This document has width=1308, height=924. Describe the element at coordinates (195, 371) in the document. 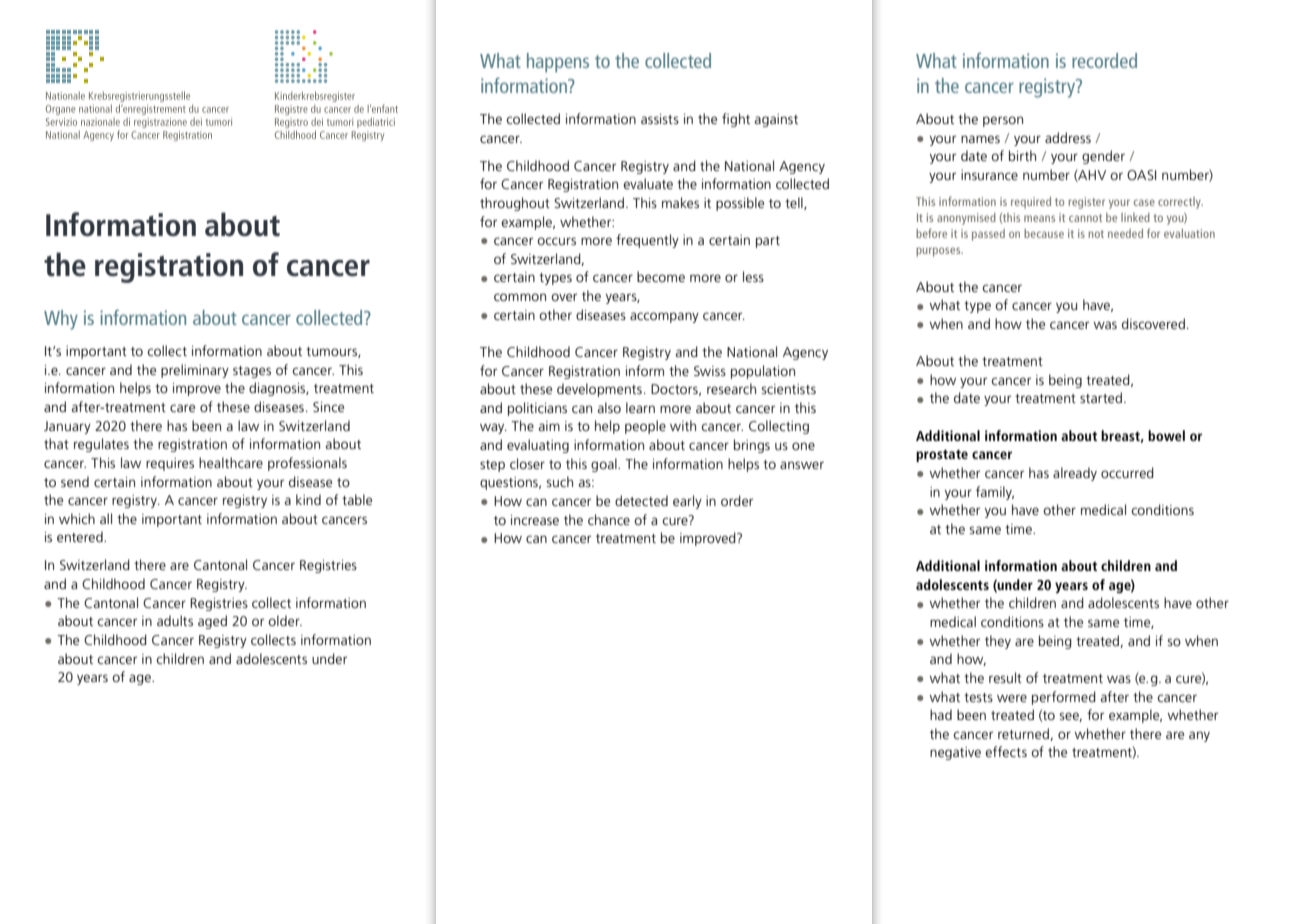

I see `preliminary` at that location.
